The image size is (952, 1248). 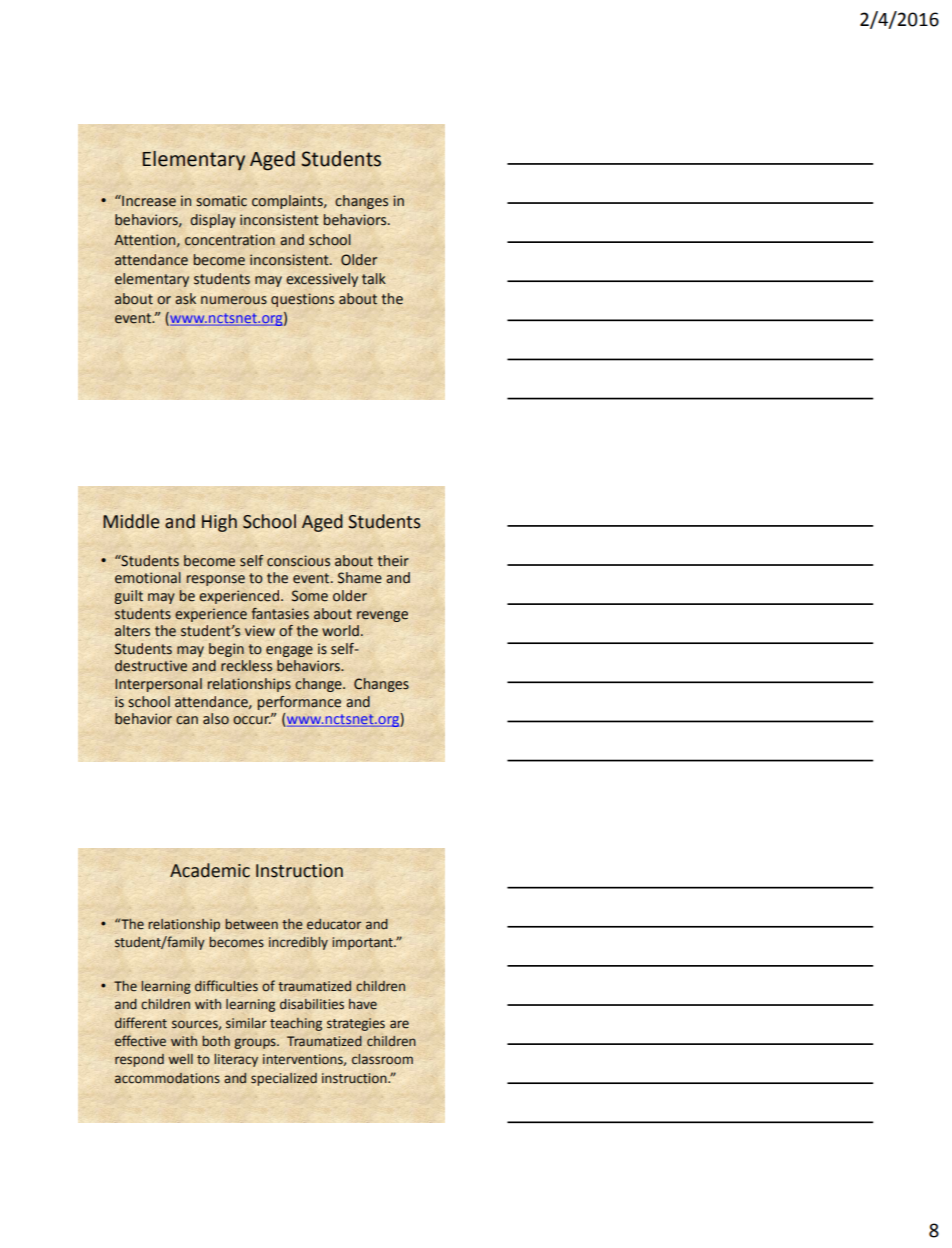 I want to click on groups, so click(x=256, y=1043).
